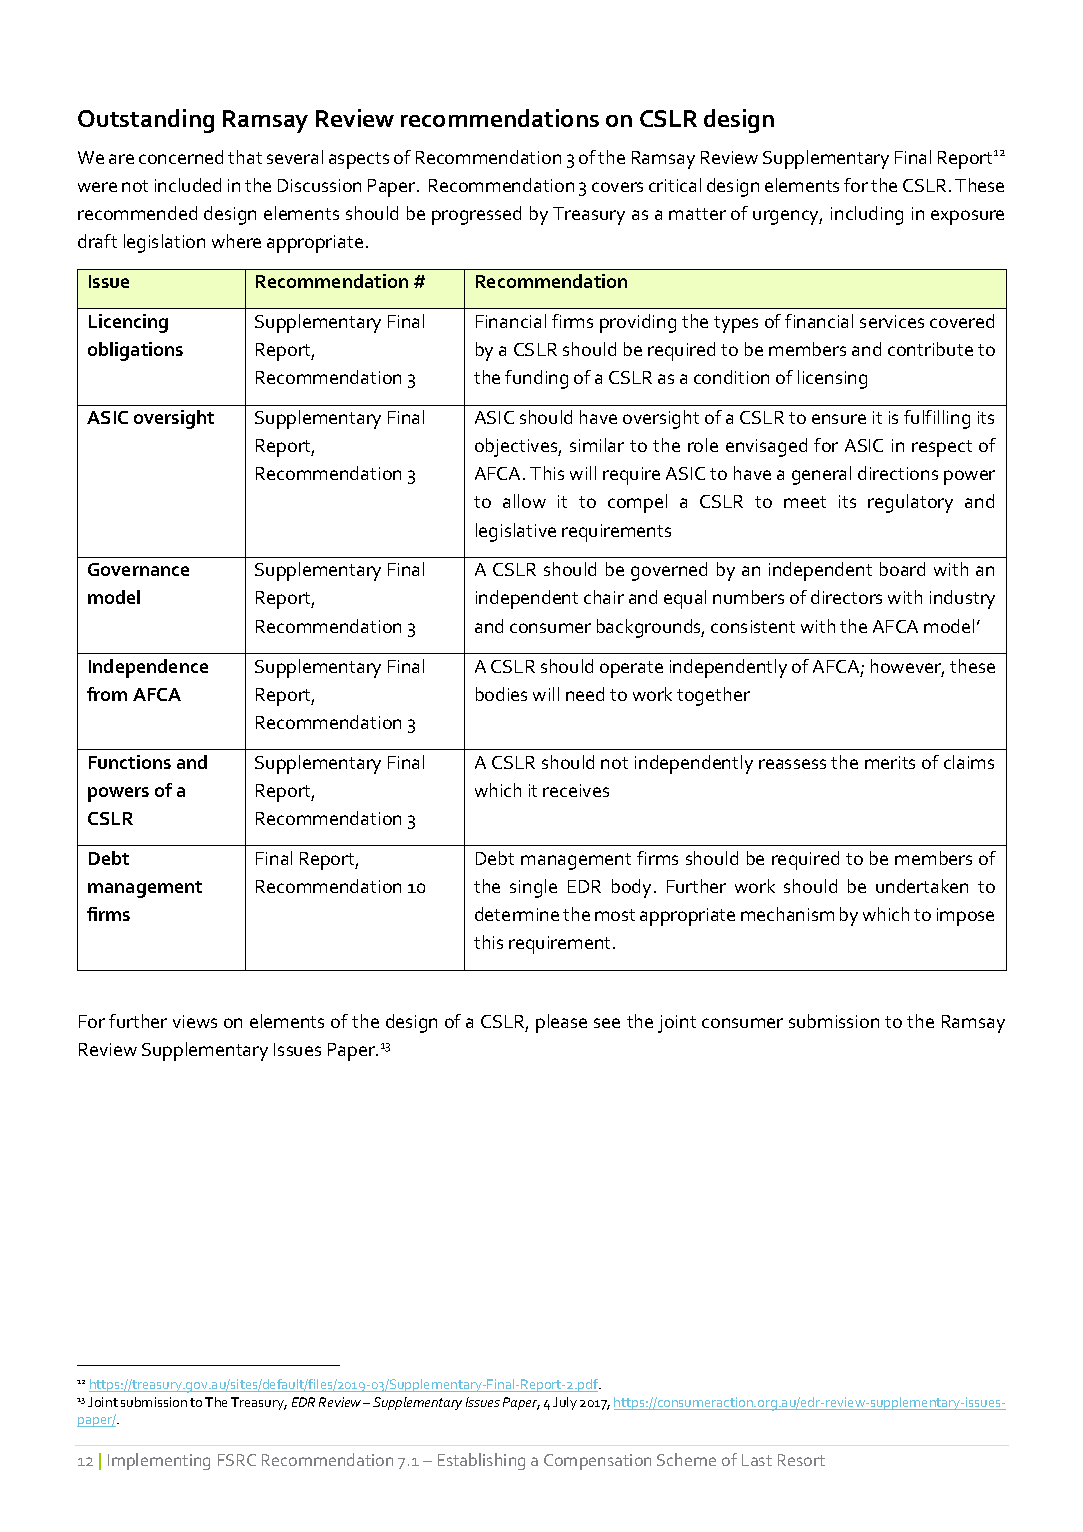 This screenshot has width=1083, height=1532. Describe the element at coordinates (890, 762) in the screenshot. I see `merits` at that location.
